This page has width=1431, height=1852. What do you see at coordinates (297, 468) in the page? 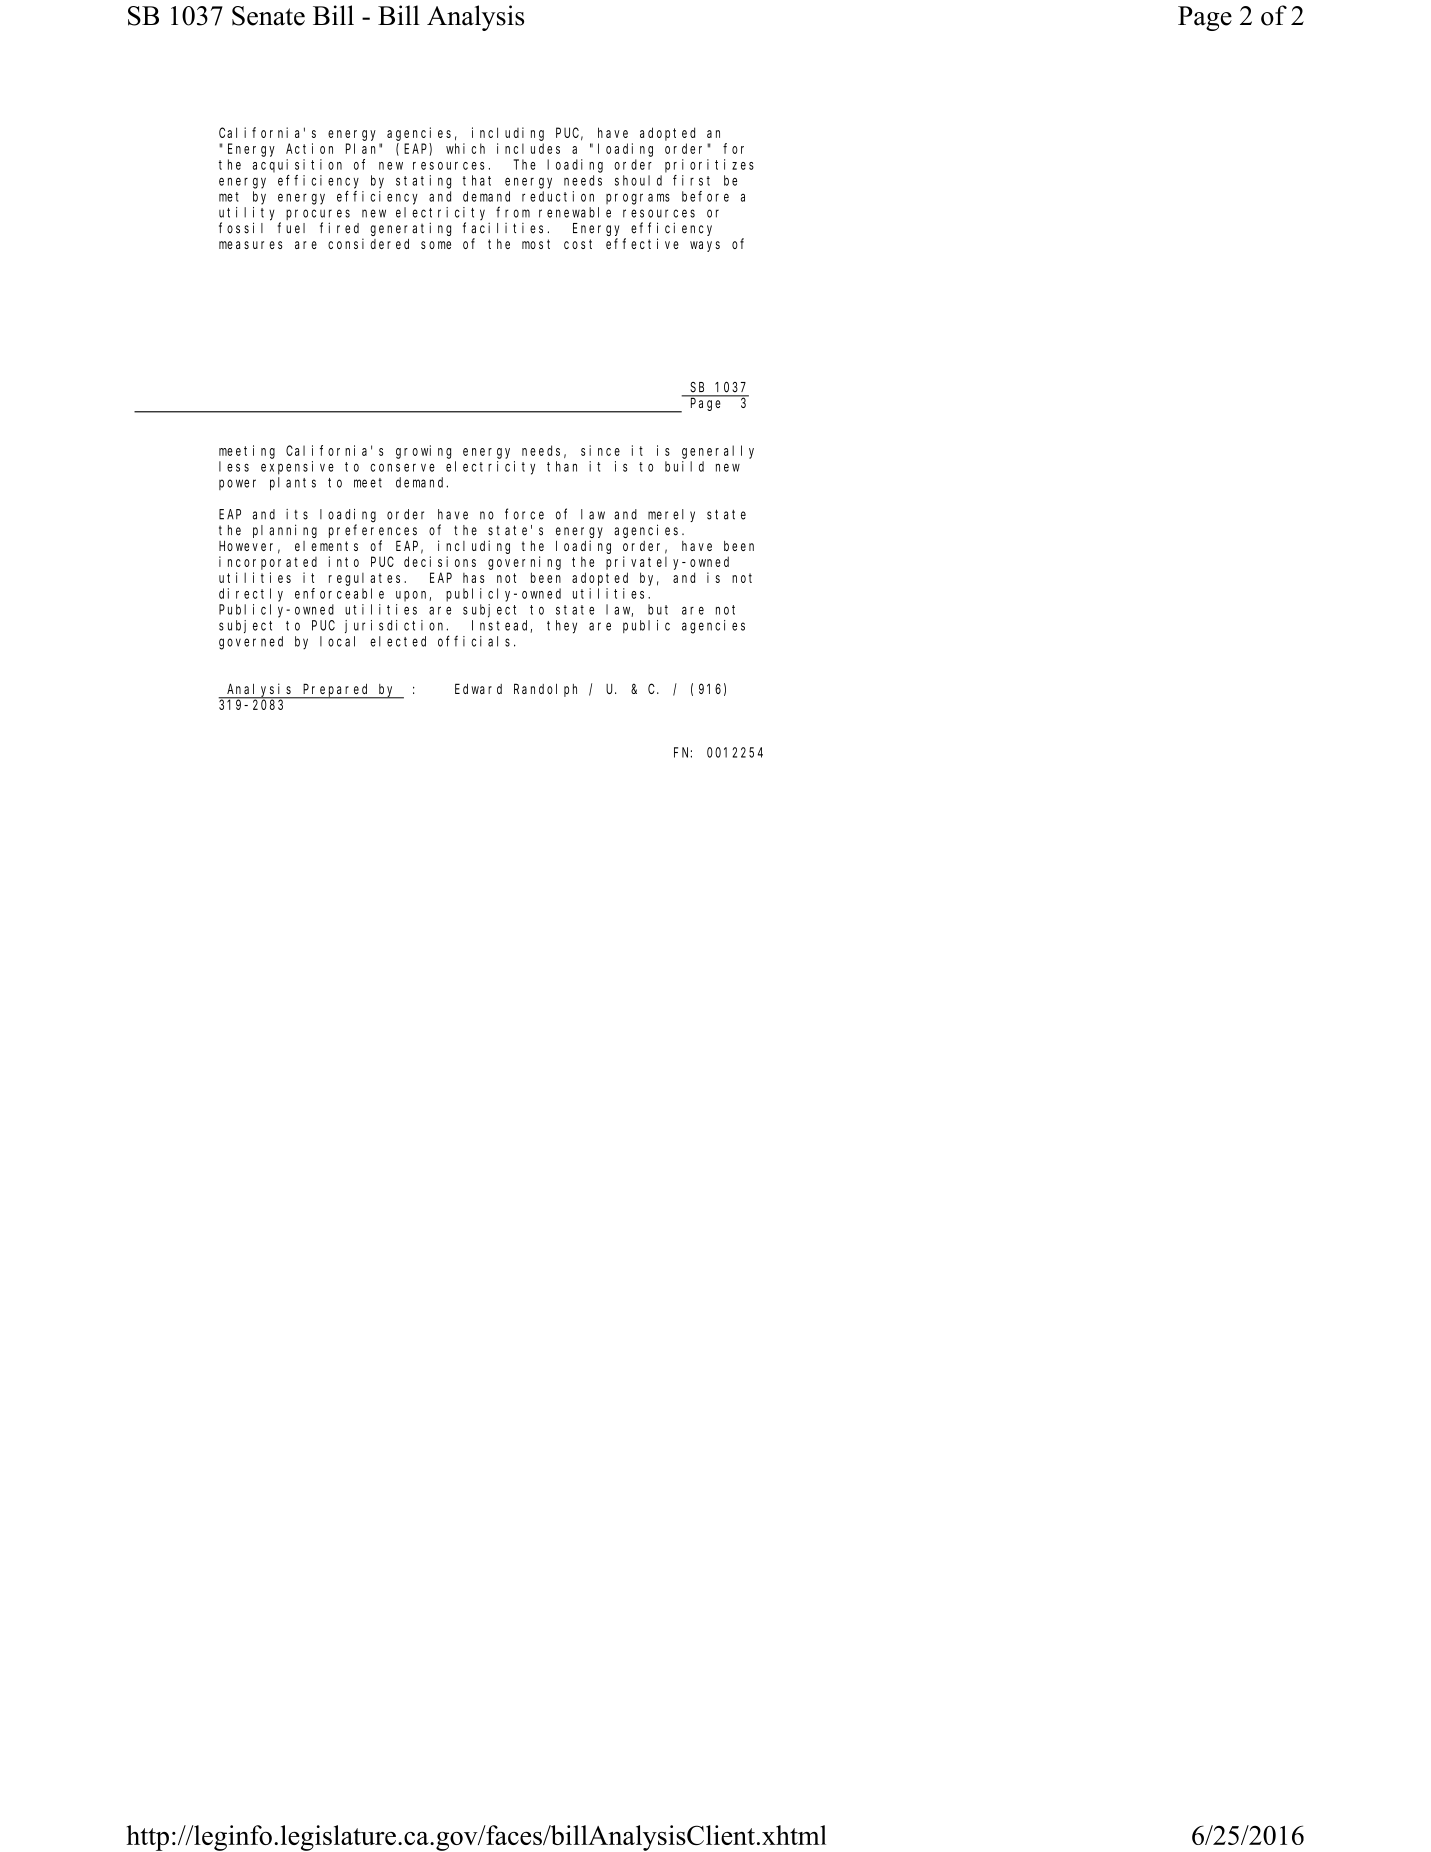
I see `expensive` at bounding box center [297, 468].
